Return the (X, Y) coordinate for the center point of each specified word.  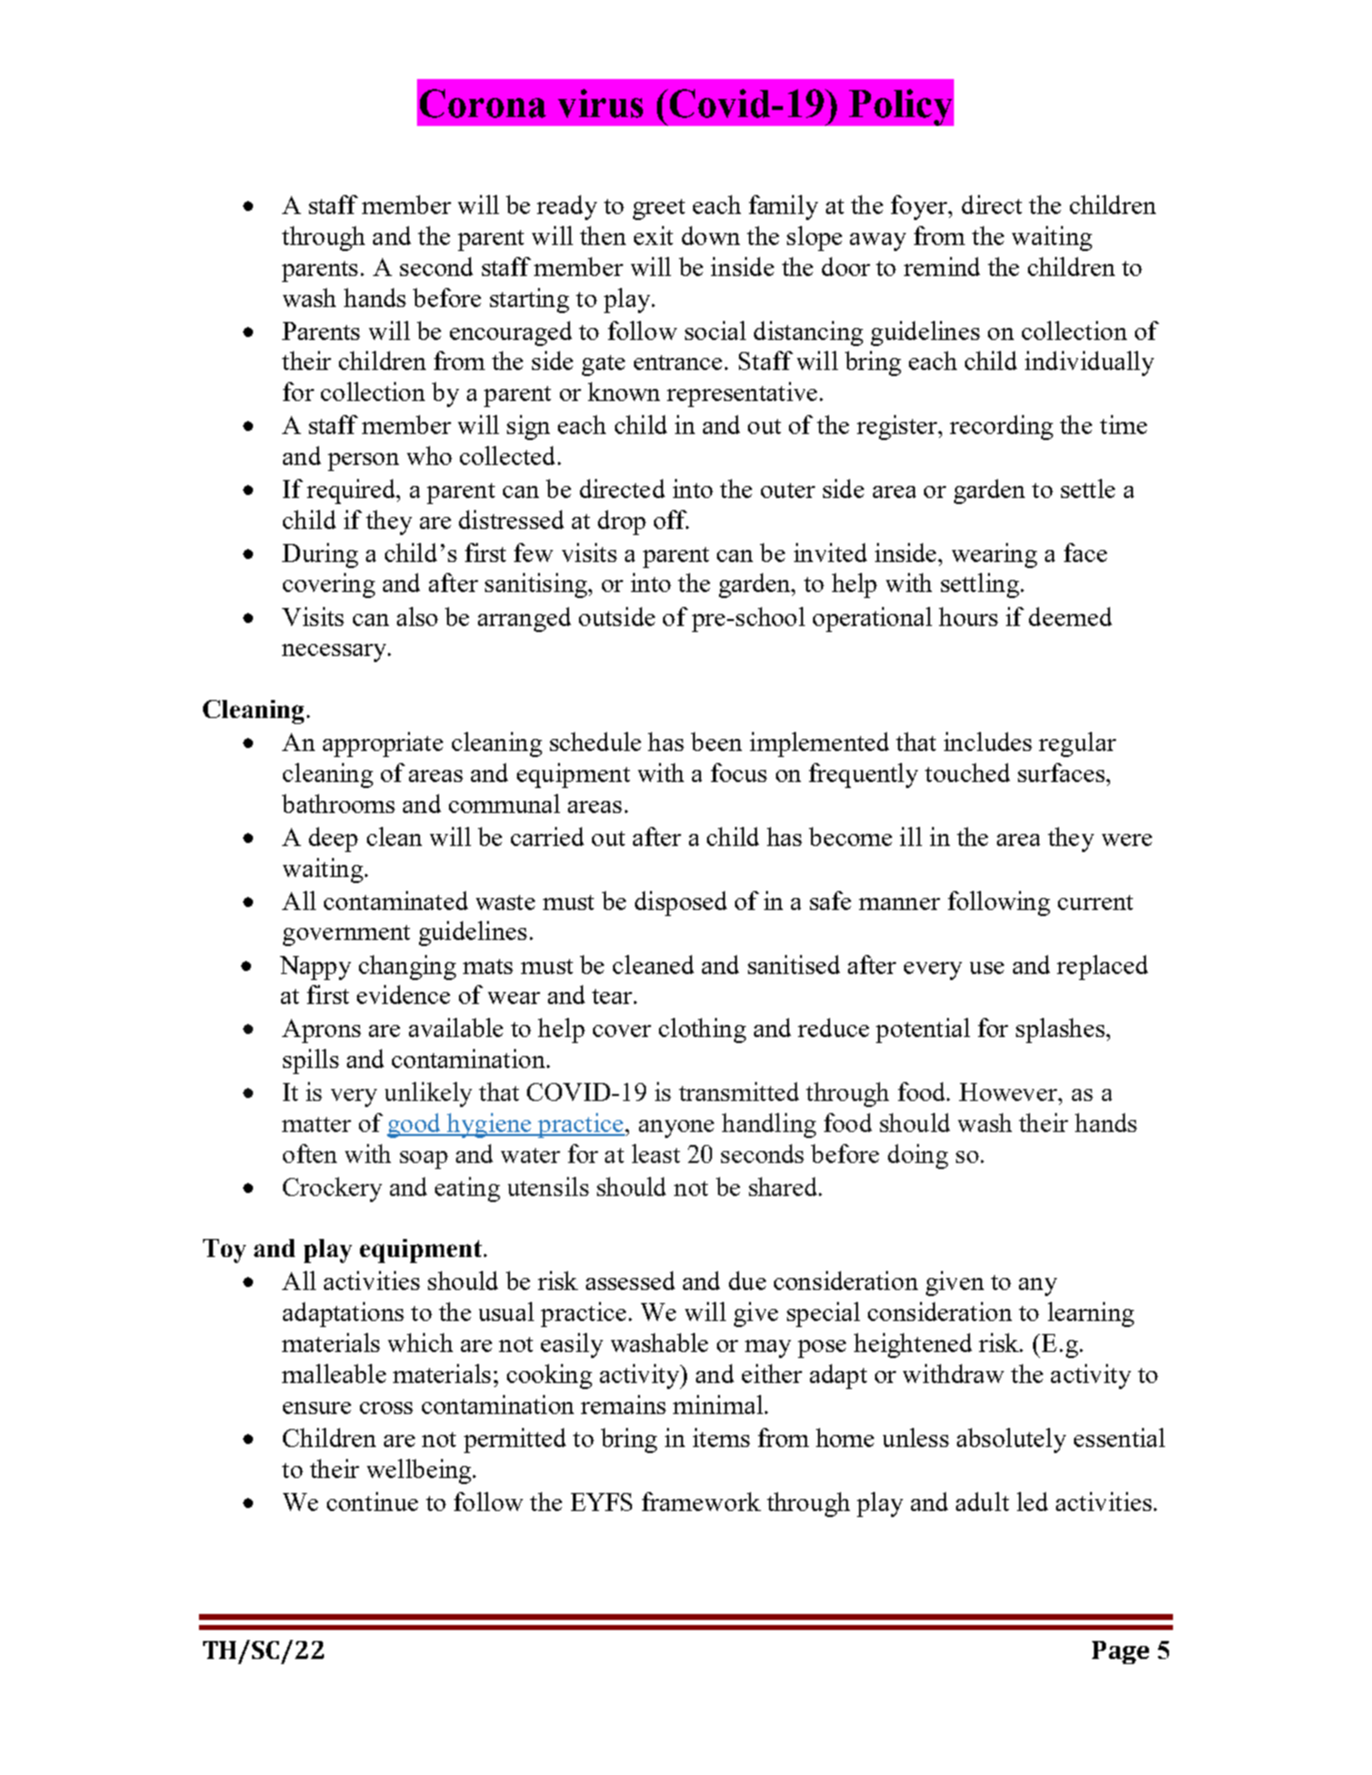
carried (547, 836)
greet (659, 209)
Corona (483, 103)
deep (333, 839)
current (1095, 902)
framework (701, 1501)
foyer (921, 207)
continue (372, 1501)
